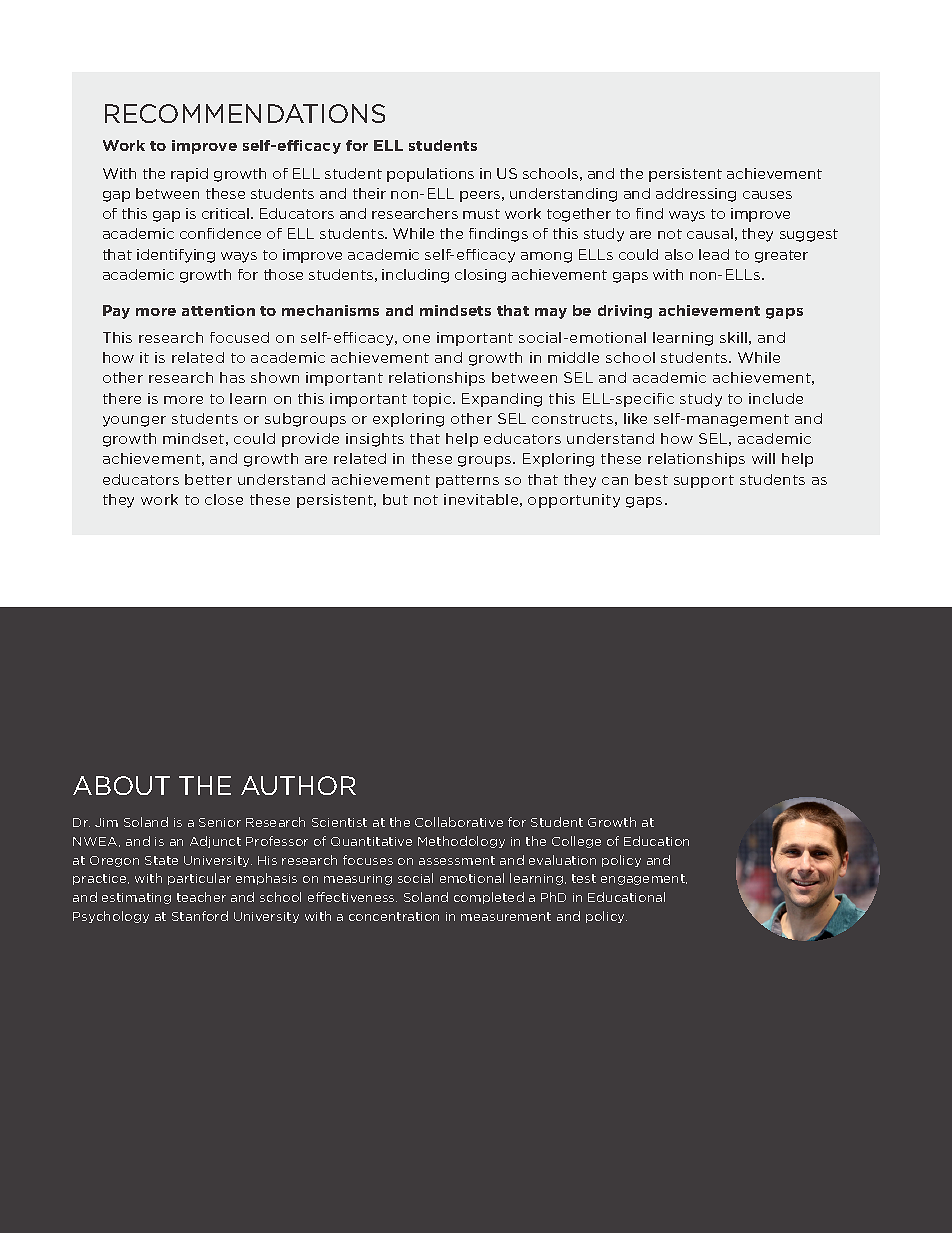  What do you see at coordinates (704, 481) in the screenshot?
I see `support` at bounding box center [704, 481].
